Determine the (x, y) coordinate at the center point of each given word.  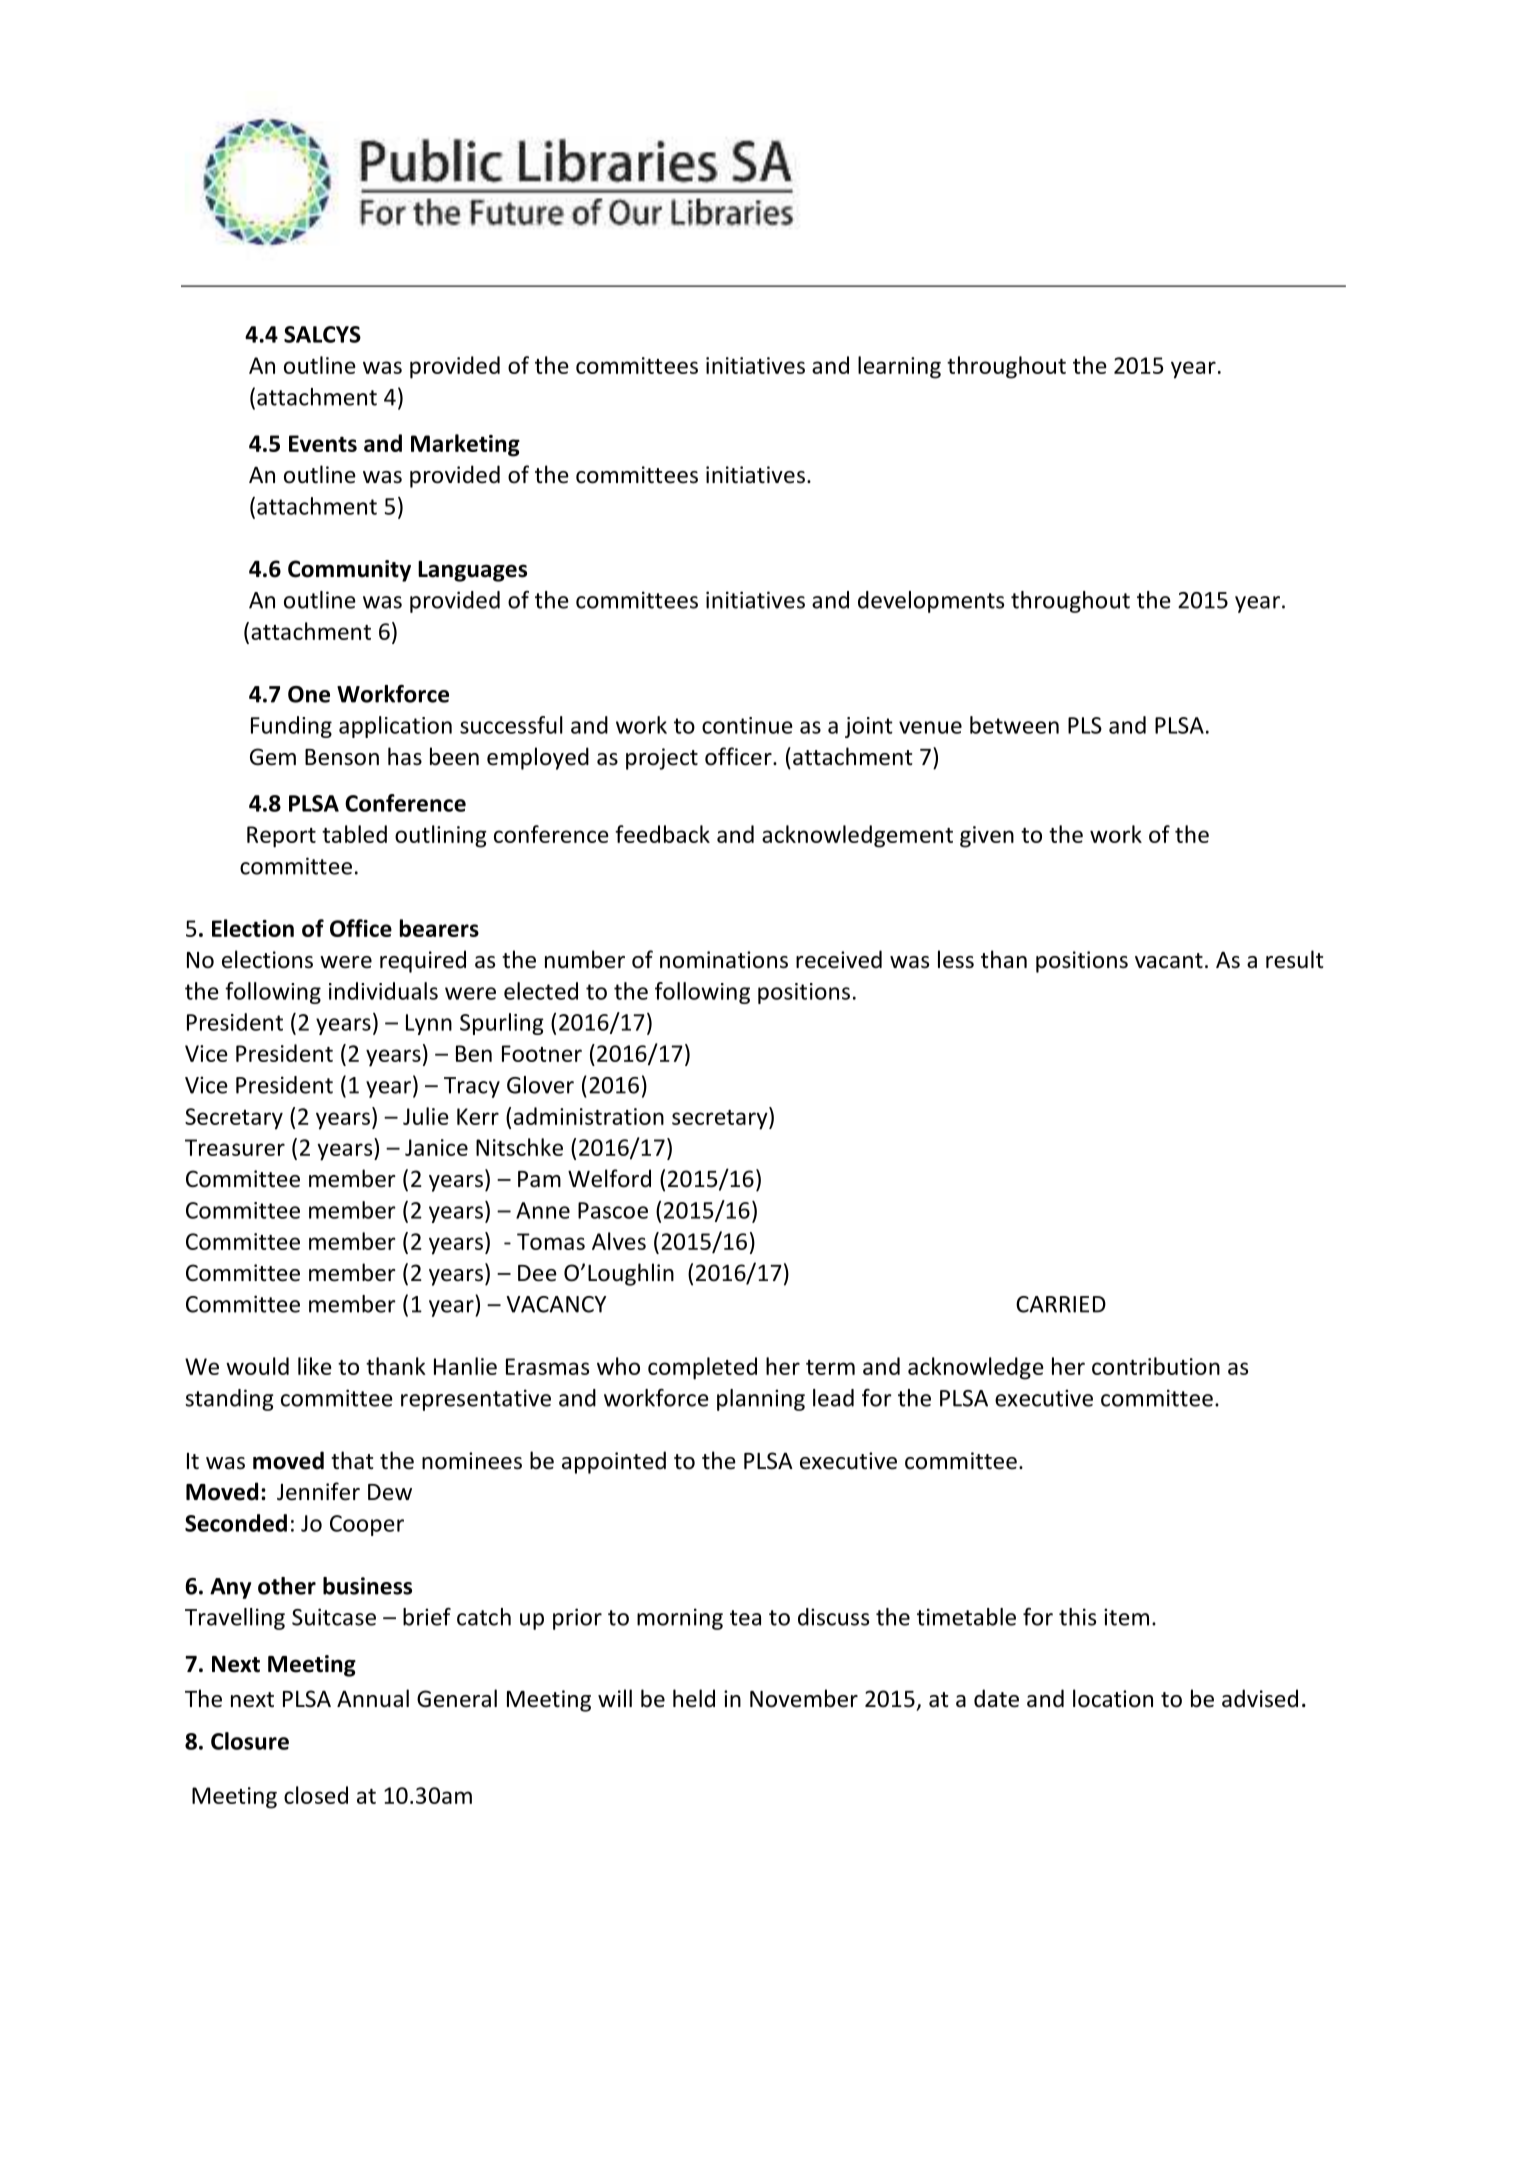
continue (747, 725)
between (1014, 725)
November (804, 1698)
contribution (1156, 1366)
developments (931, 602)
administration (589, 1116)
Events (323, 443)
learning (899, 367)
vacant (1169, 961)
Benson (342, 757)
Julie (426, 1116)
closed (316, 1795)
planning (761, 1400)
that (352, 1460)
